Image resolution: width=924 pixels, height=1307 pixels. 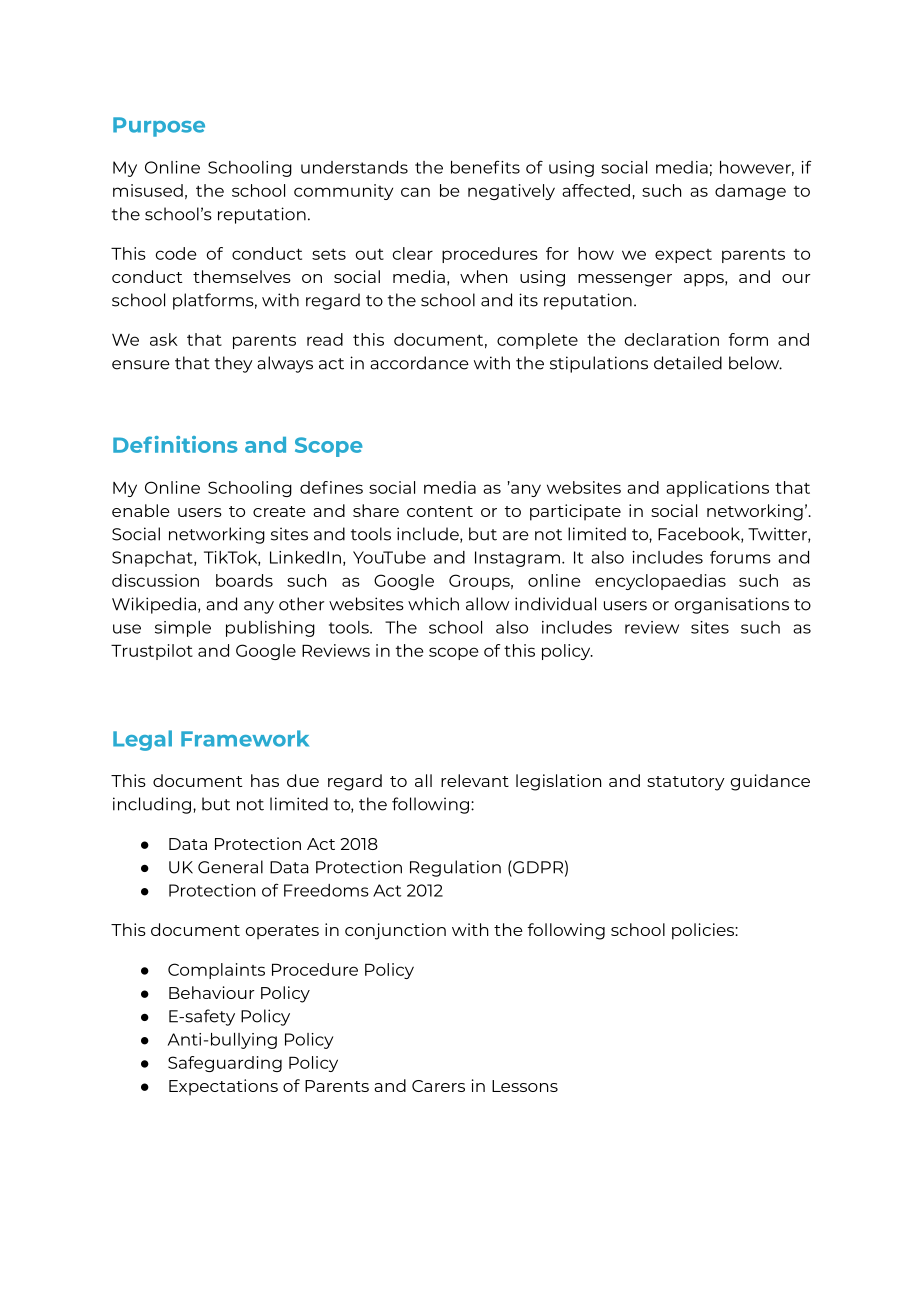 What do you see at coordinates (230, 867) in the document?
I see `General` at bounding box center [230, 867].
